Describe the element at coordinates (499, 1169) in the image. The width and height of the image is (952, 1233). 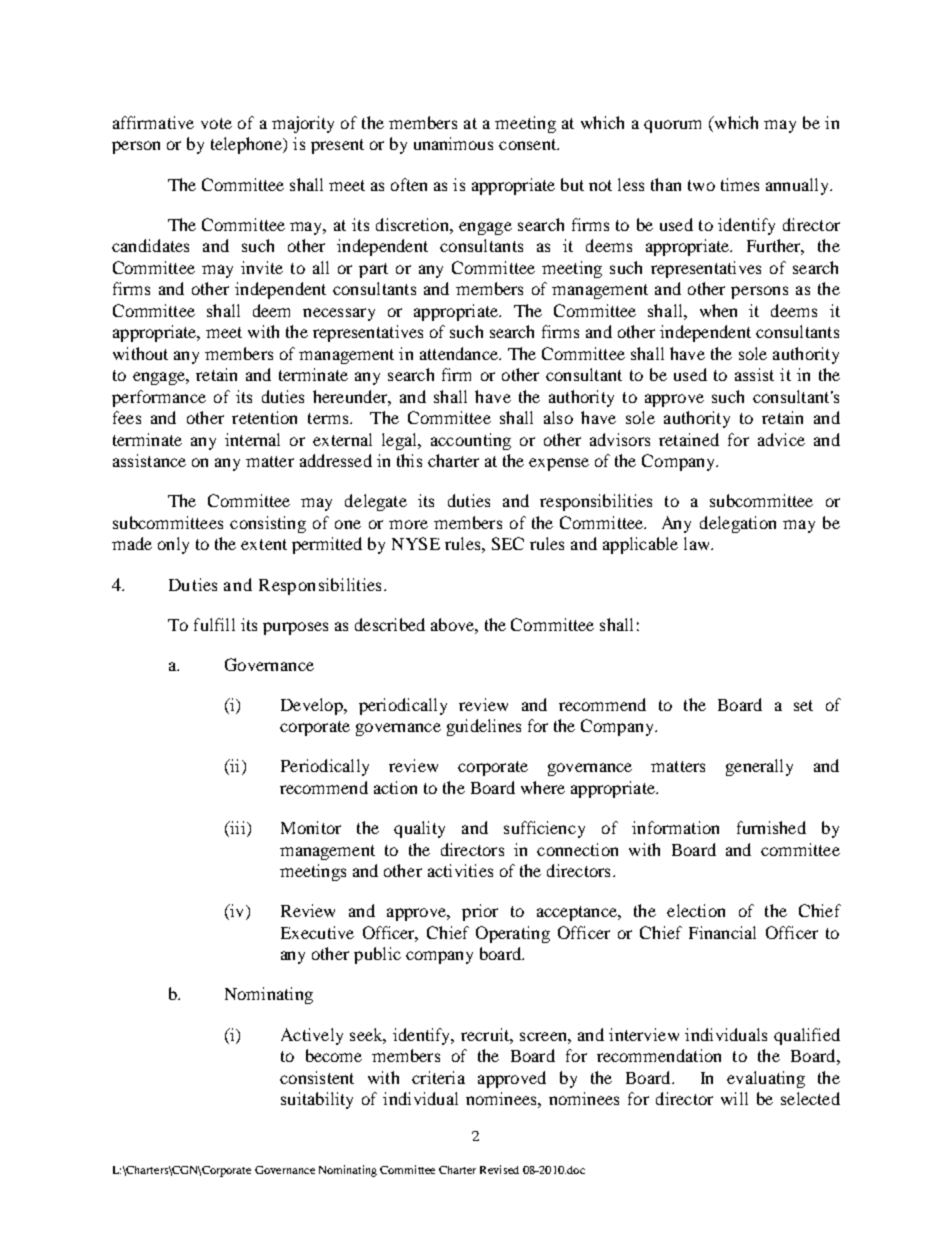
I see `Revised` at that location.
